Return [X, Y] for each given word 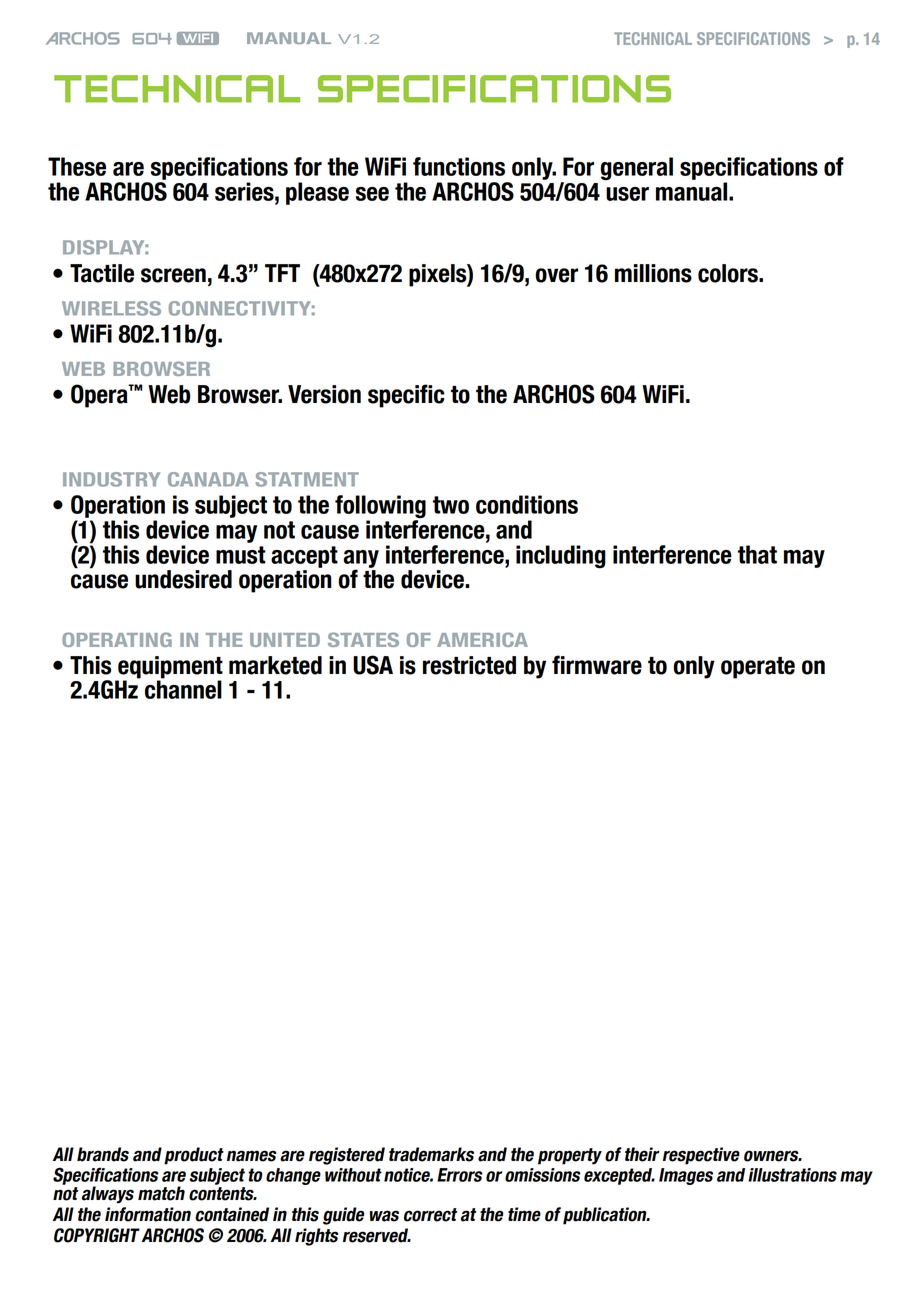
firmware [597, 665]
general [637, 169]
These [77, 166]
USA [373, 665]
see [372, 194]
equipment [169, 668]
